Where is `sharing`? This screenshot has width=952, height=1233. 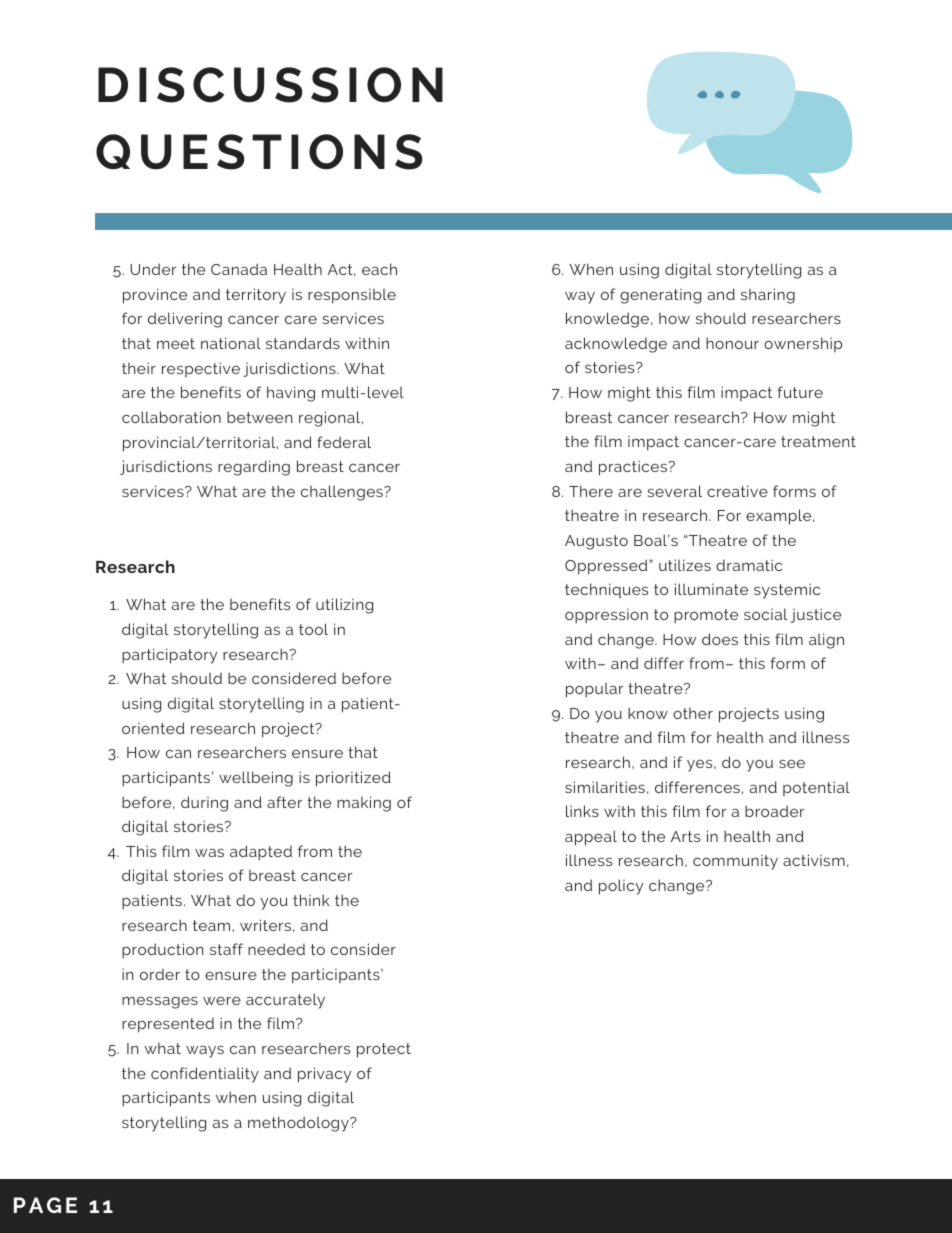
sharing is located at coordinates (768, 296).
